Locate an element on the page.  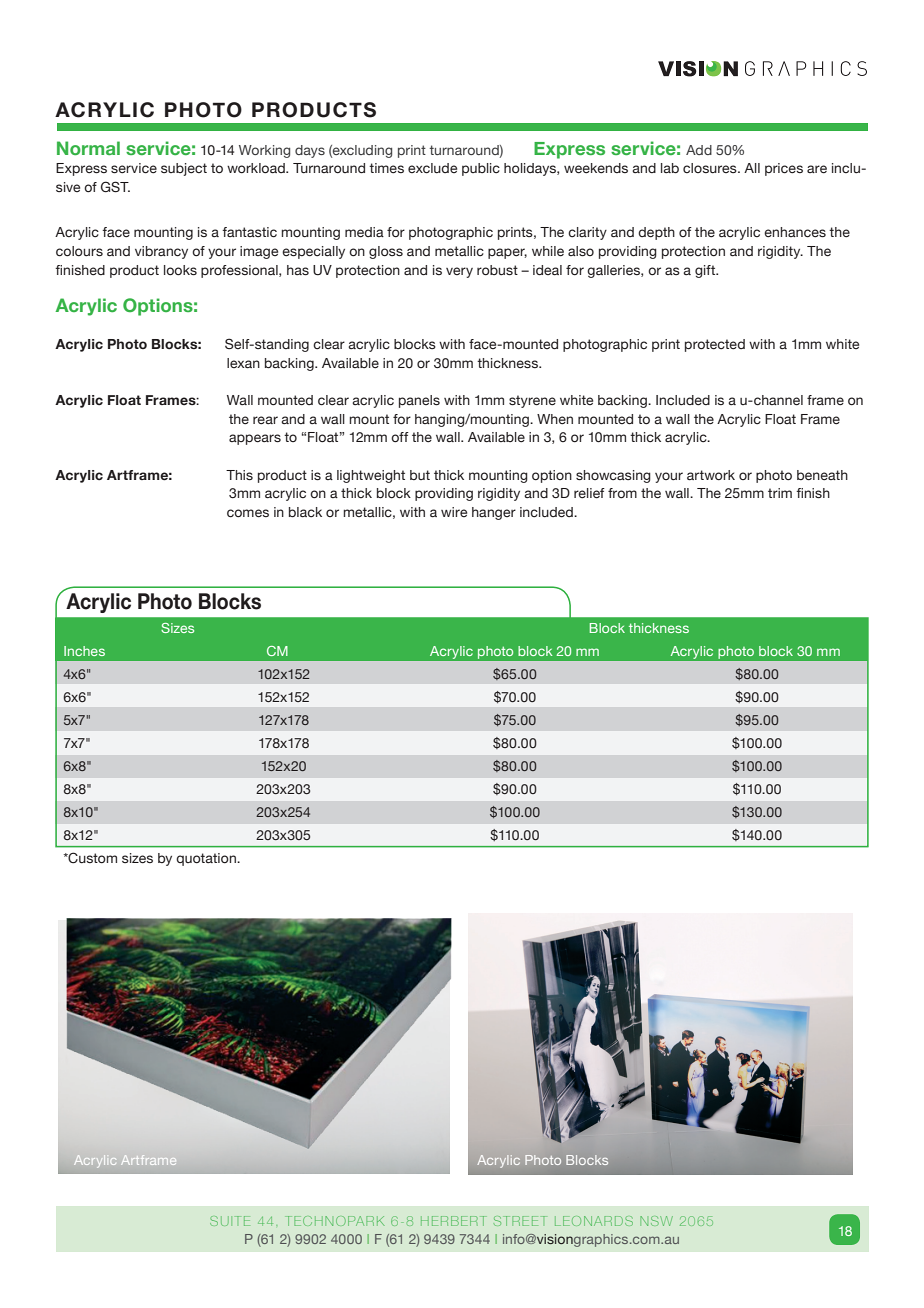
wire is located at coordinates (454, 512).
